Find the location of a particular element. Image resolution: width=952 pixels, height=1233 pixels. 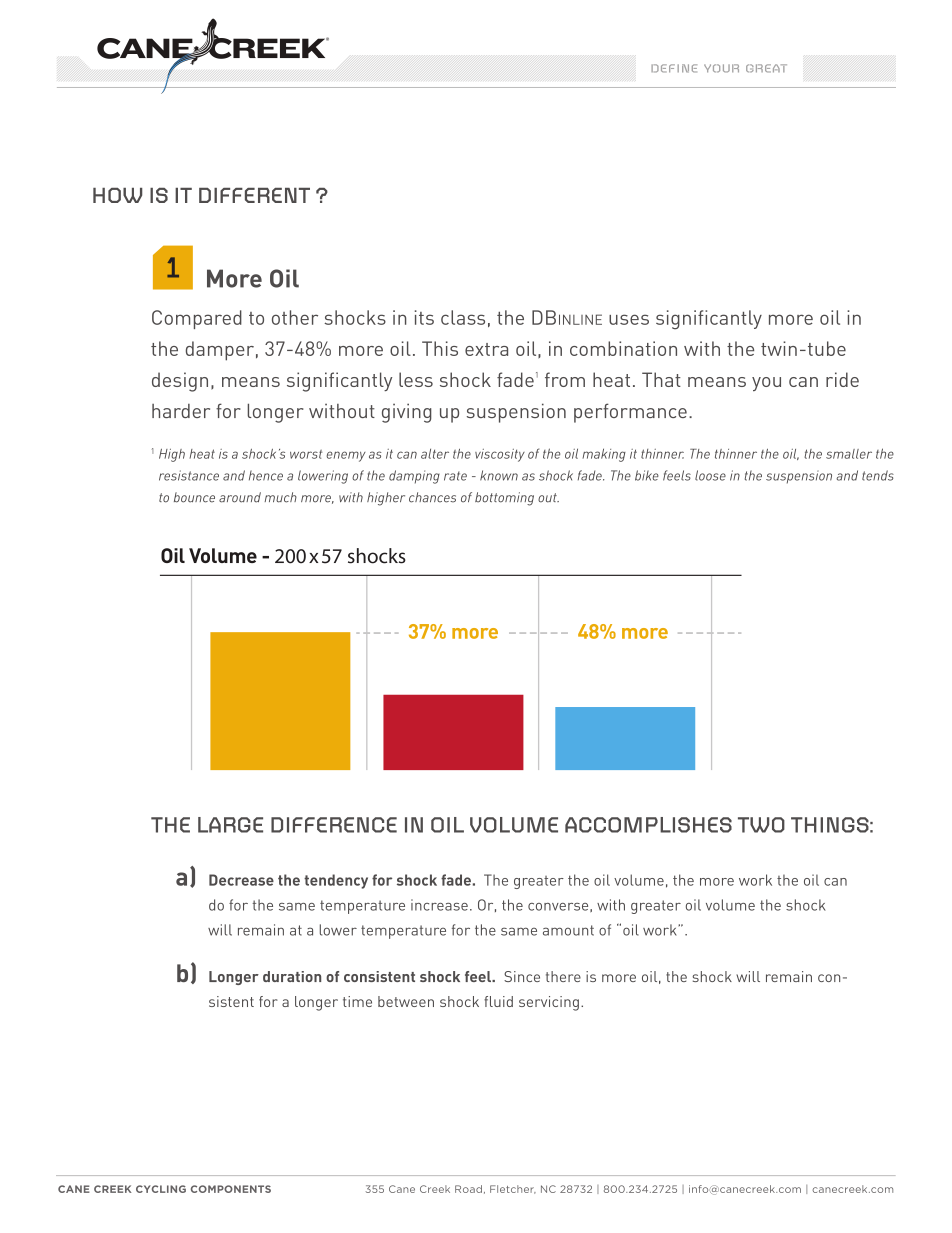

amount is located at coordinates (568, 930).
